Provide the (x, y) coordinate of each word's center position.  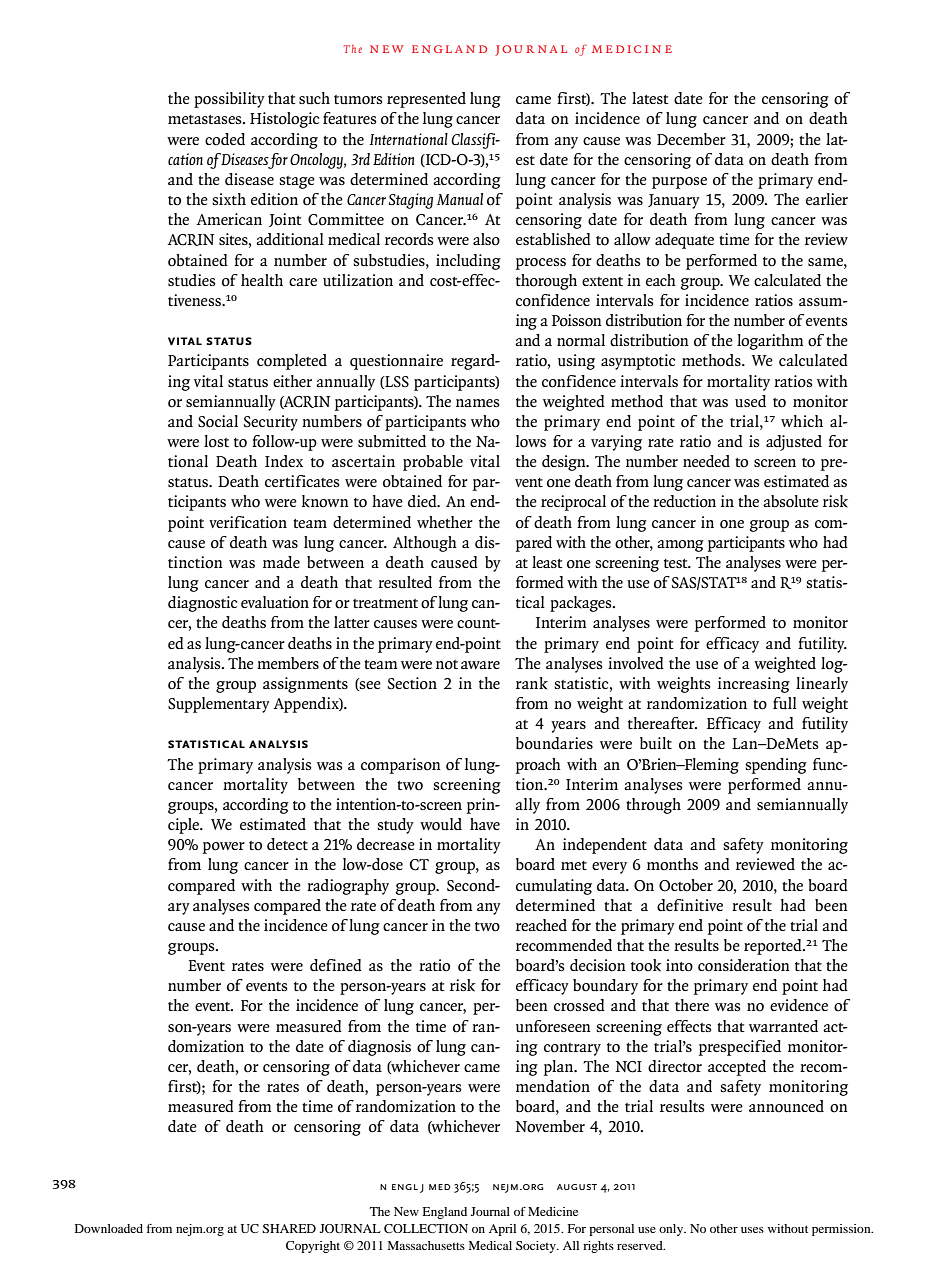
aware (480, 665)
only (672, 1230)
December (691, 139)
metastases (206, 119)
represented (426, 100)
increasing (754, 685)
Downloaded (109, 1228)
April (502, 1230)
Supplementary (219, 705)
